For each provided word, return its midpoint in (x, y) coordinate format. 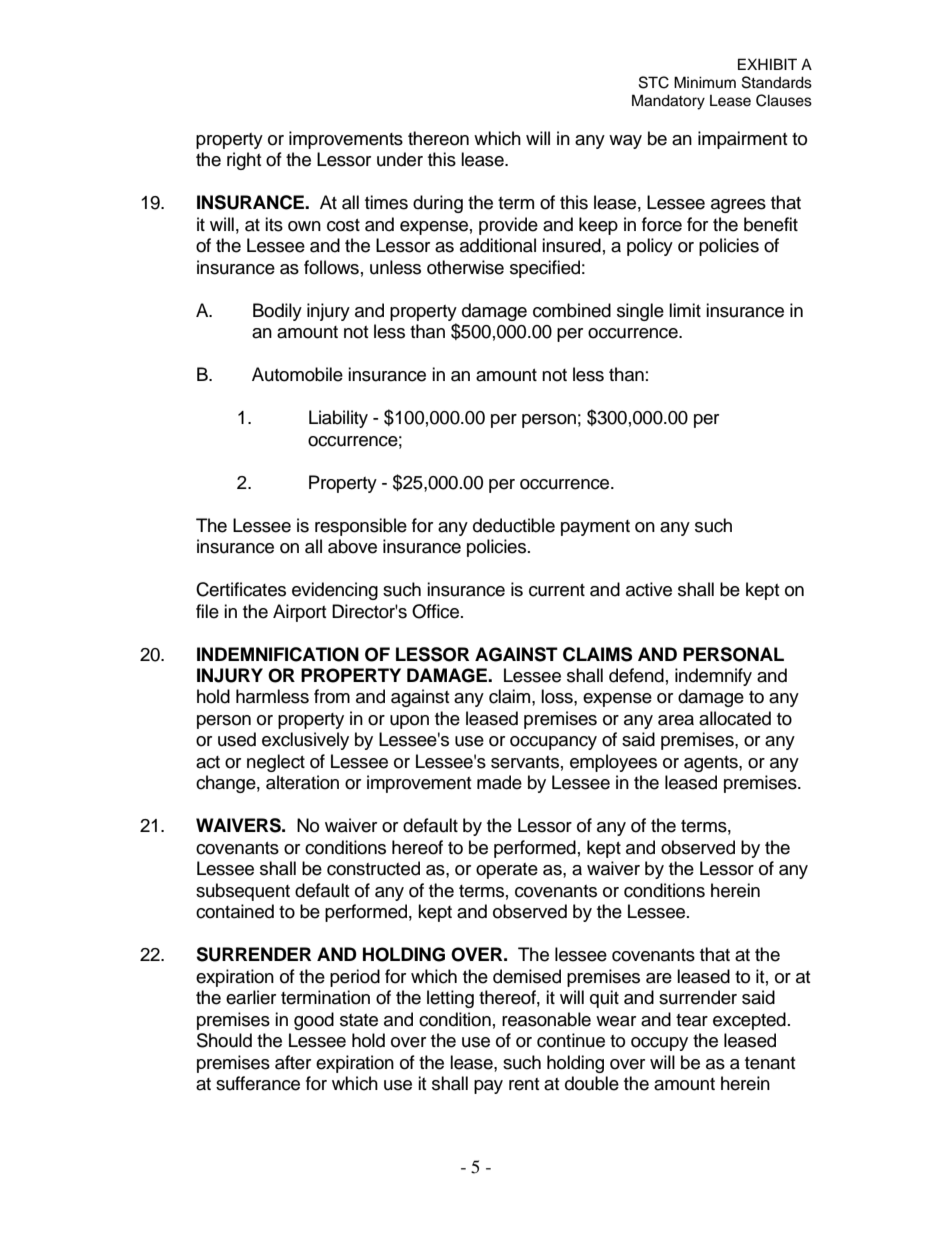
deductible (514, 525)
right (244, 161)
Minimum (705, 82)
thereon (438, 138)
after (293, 1062)
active (649, 589)
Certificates (241, 589)
